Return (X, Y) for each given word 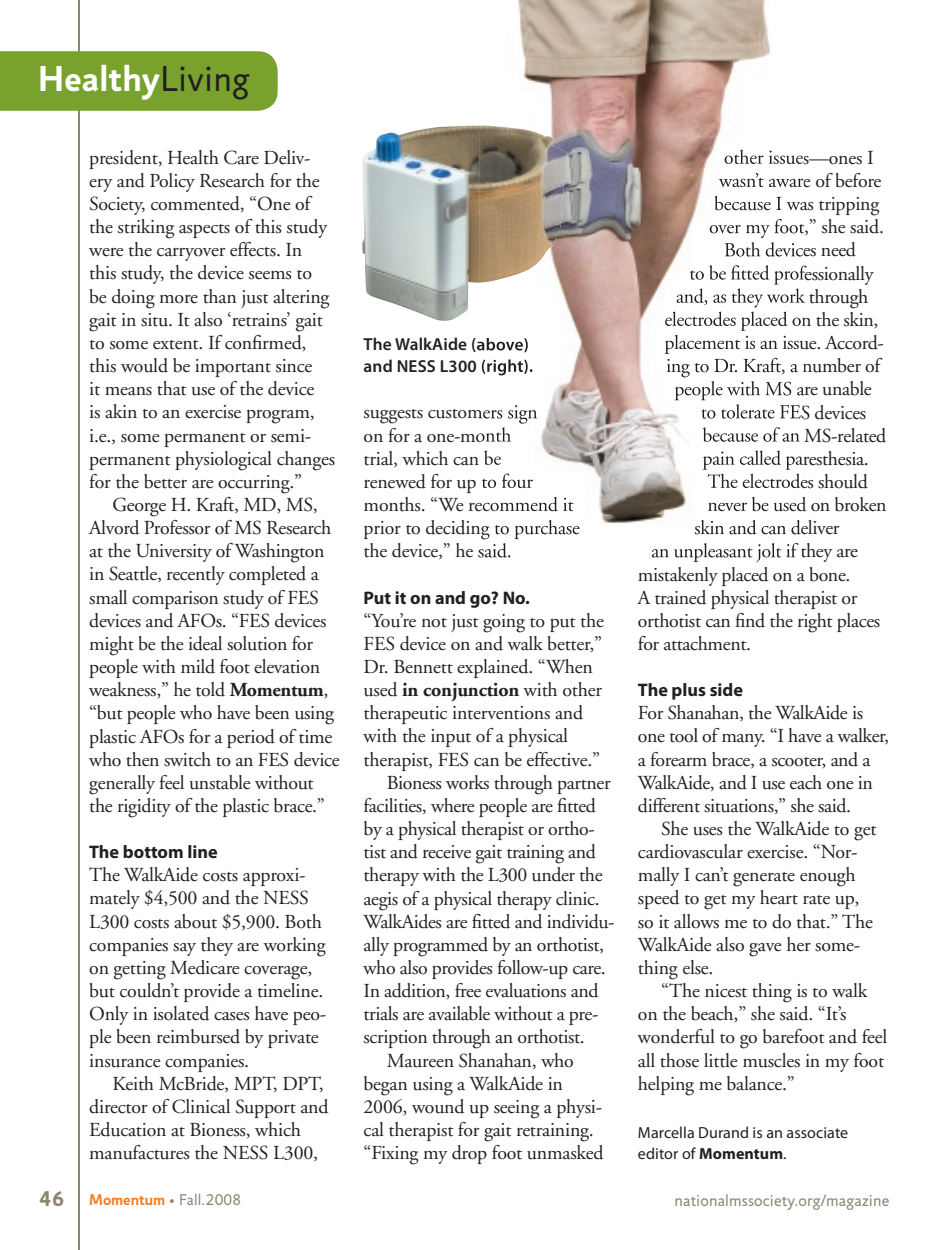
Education (128, 1129)
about (195, 921)
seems (270, 275)
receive (447, 852)
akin (121, 411)
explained (494, 668)
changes (306, 461)
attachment (706, 643)
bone (829, 574)
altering (301, 299)
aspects (204, 231)
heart (779, 897)
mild (198, 666)
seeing (516, 1109)
